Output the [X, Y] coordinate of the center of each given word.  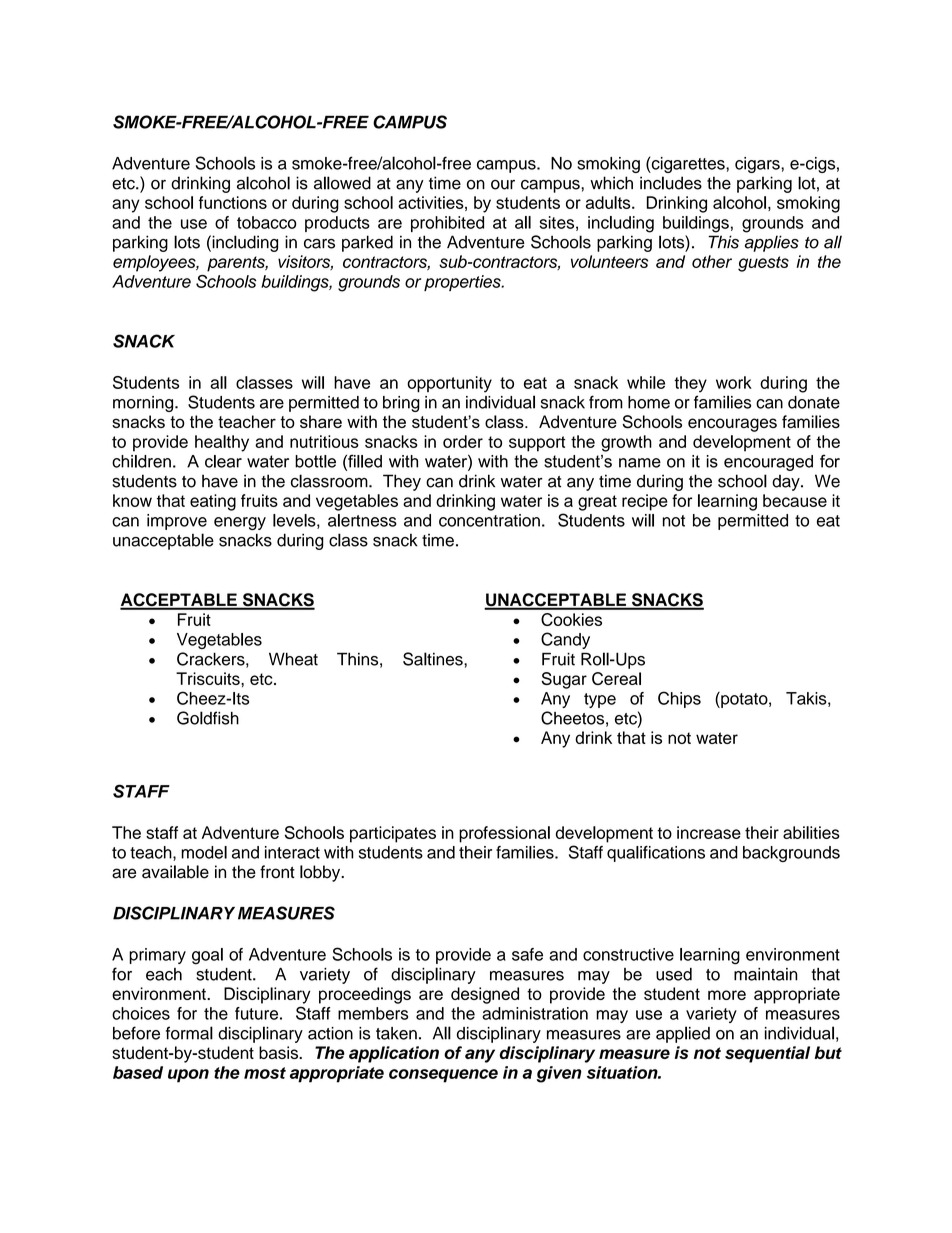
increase [709, 832]
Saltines [434, 659]
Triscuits [209, 678]
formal [189, 1033]
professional [504, 834]
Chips [679, 699]
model [204, 852]
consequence [443, 1076]
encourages [732, 425]
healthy [222, 443]
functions [233, 202]
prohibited [447, 224]
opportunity [449, 384]
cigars [758, 165]
